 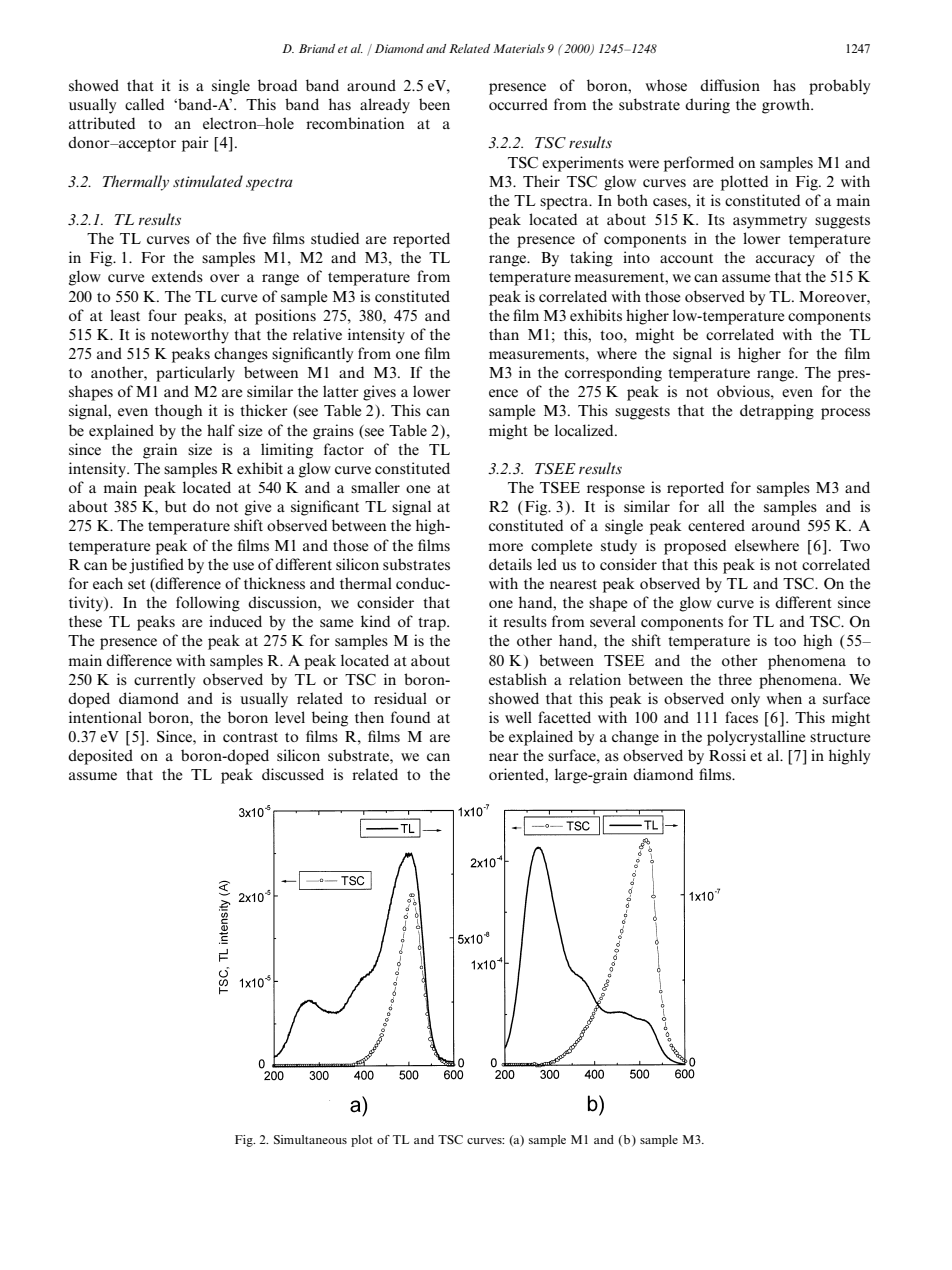 I want to click on diffusion, so click(x=730, y=85).
